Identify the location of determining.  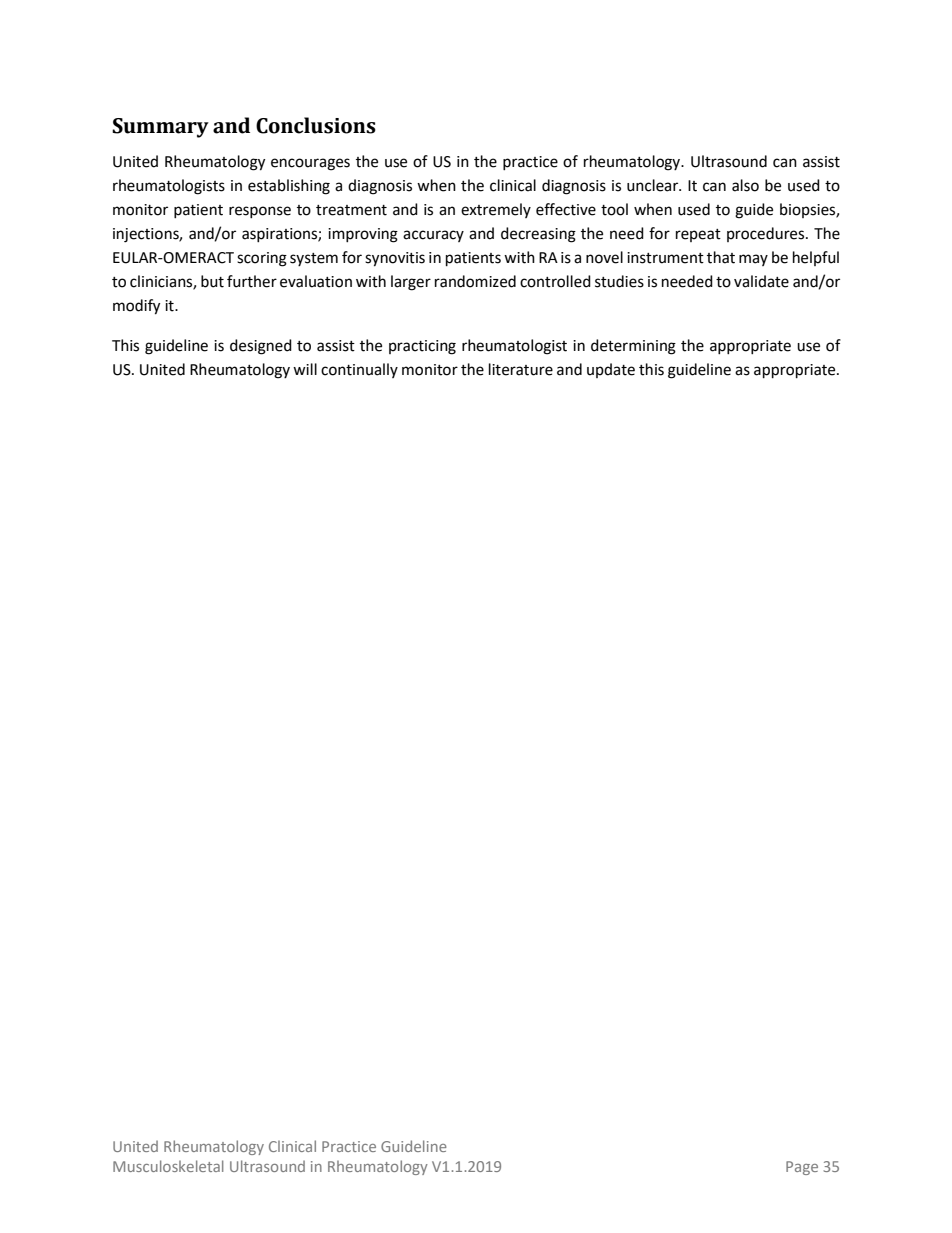
(633, 347).
